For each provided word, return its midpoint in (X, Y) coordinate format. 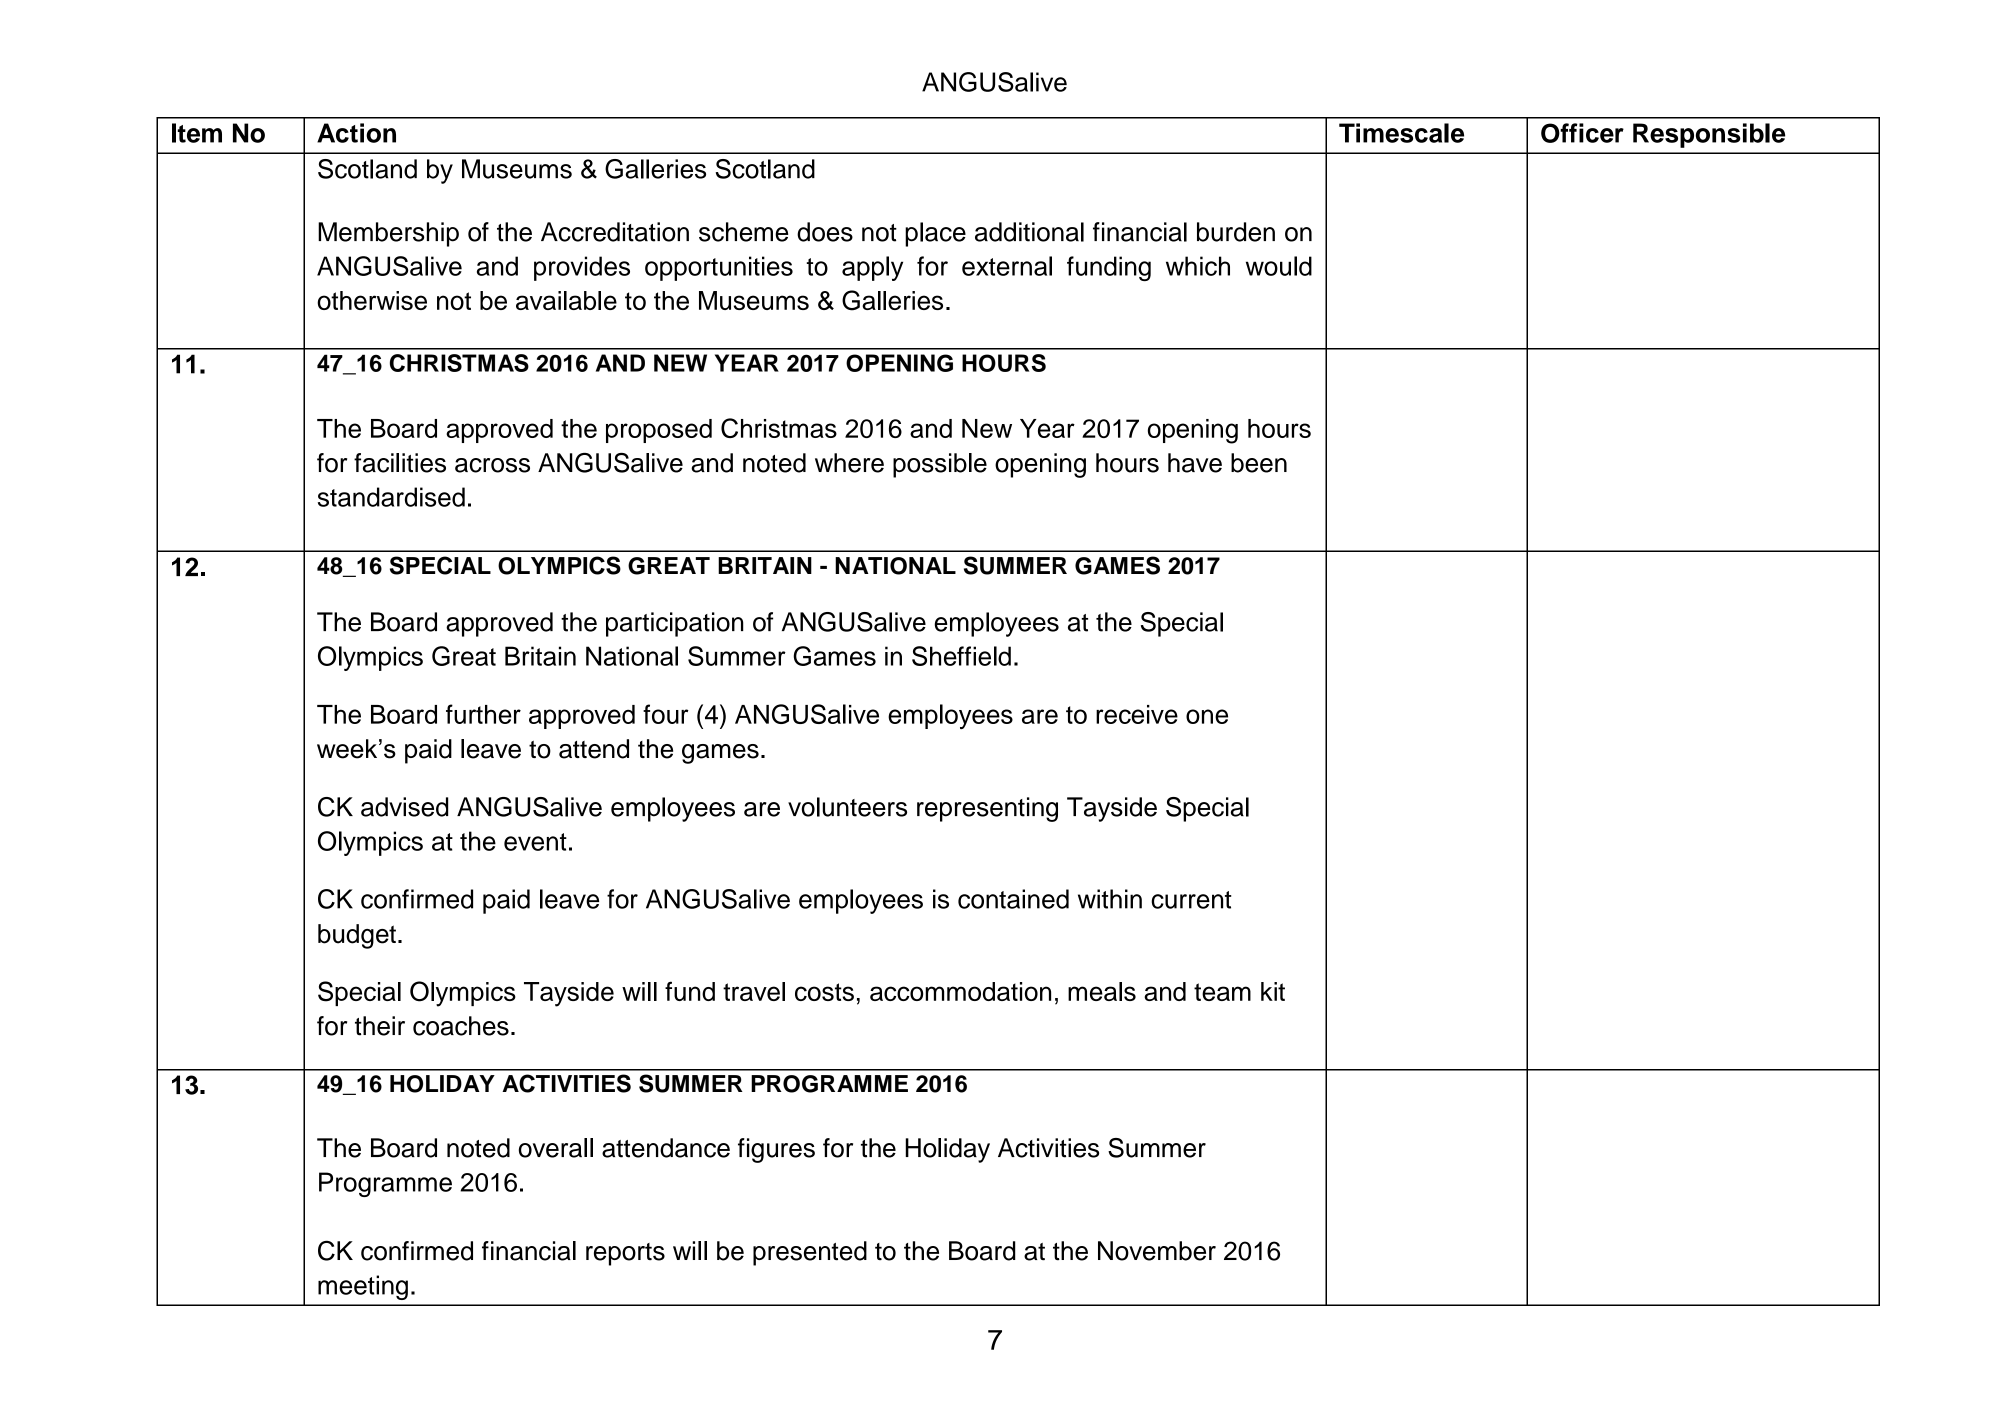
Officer (1582, 133)
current (1191, 900)
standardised (391, 497)
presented (810, 1253)
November (1157, 1251)
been (1259, 463)
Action (356, 133)
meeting (363, 1287)
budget (357, 936)
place (935, 234)
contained (1013, 899)
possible (940, 465)
